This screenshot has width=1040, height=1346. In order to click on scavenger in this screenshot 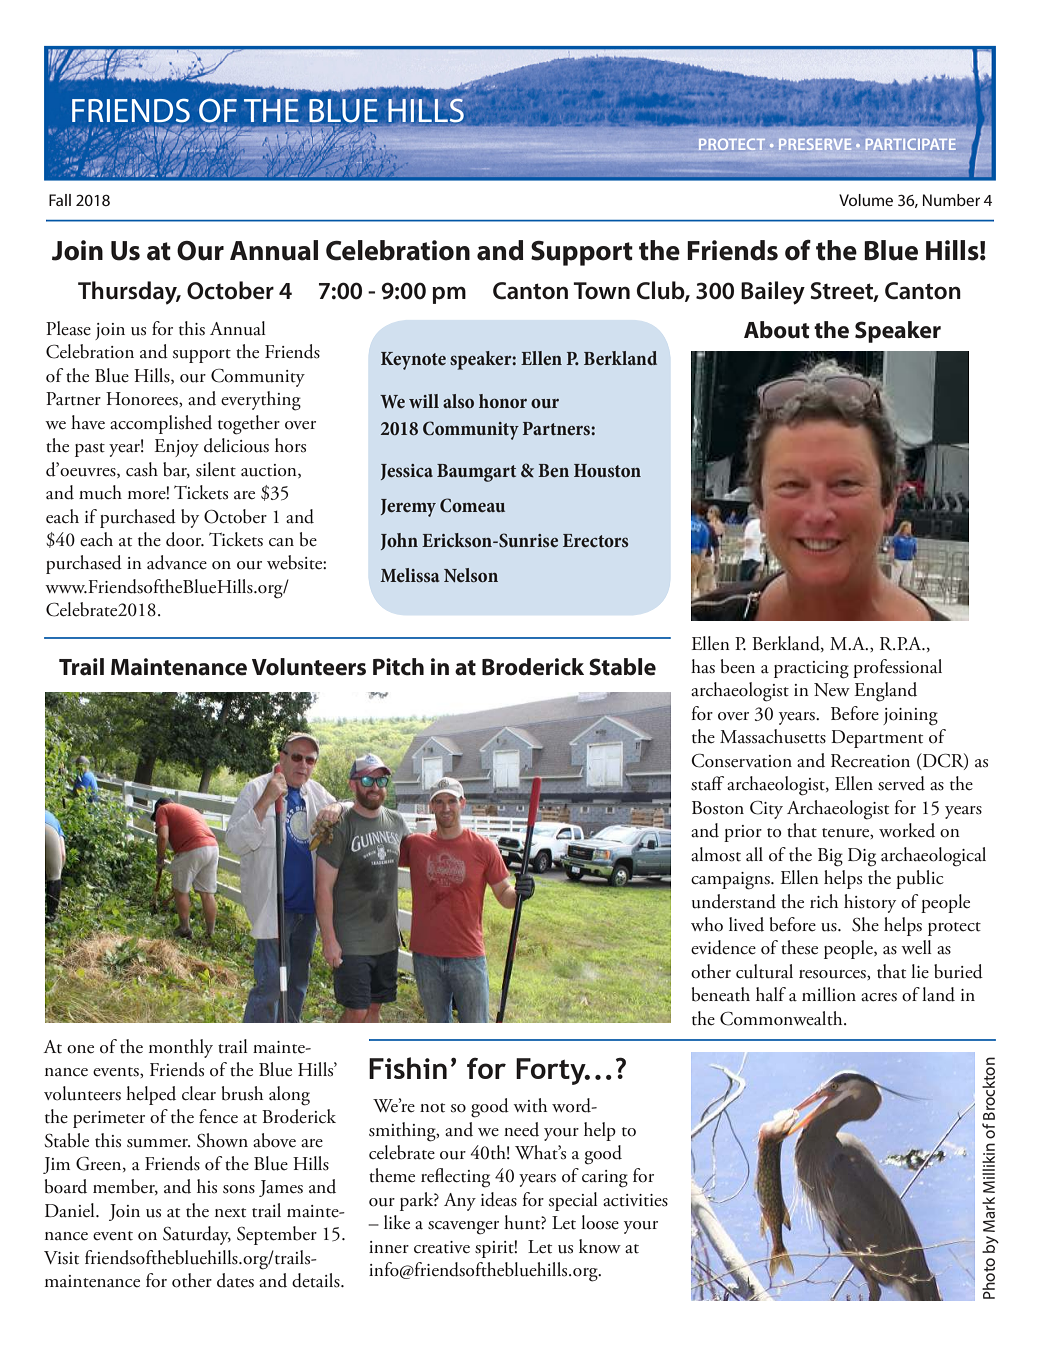, I will do `click(463, 1228)`.
